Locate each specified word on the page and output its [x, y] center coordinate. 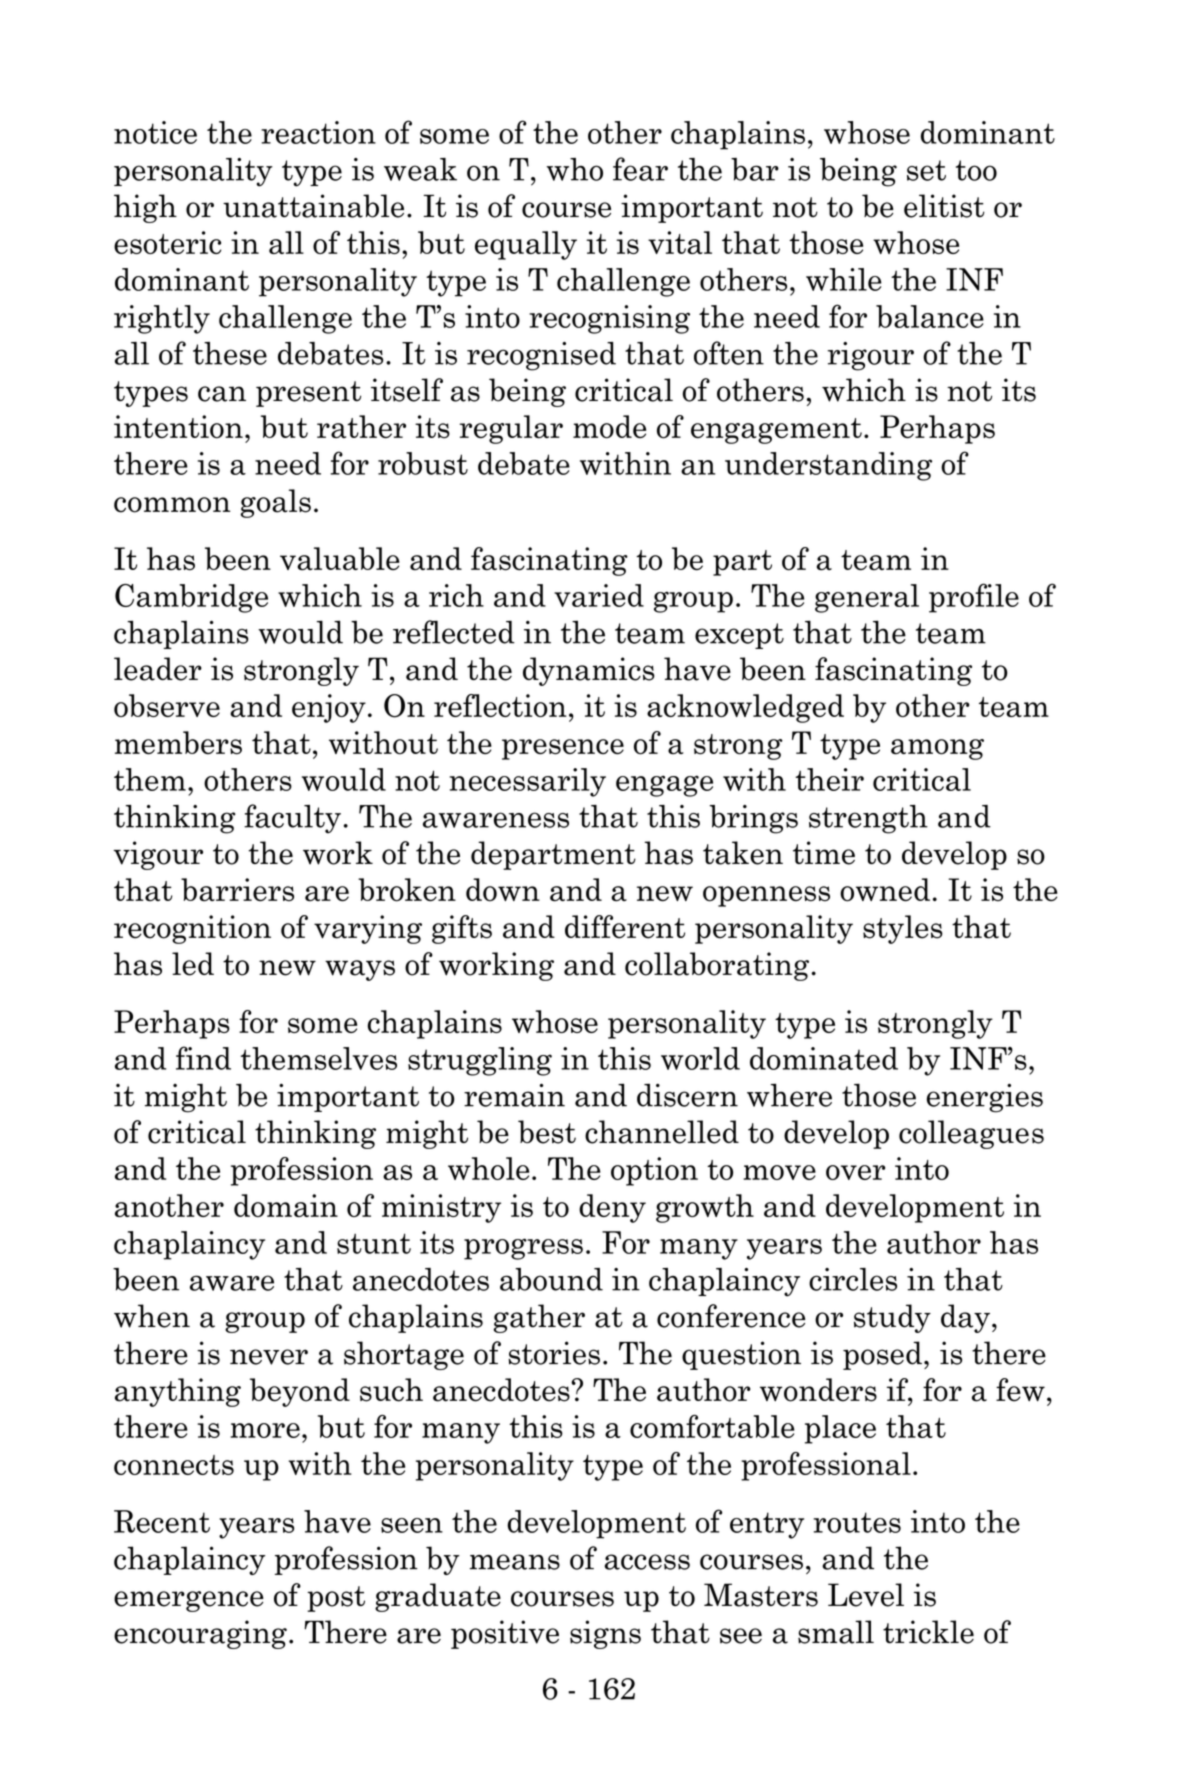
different [625, 927]
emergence [189, 1601]
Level [866, 1595]
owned [885, 890]
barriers [237, 890]
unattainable [313, 206]
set [926, 170]
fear [640, 169]
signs [605, 1634]
